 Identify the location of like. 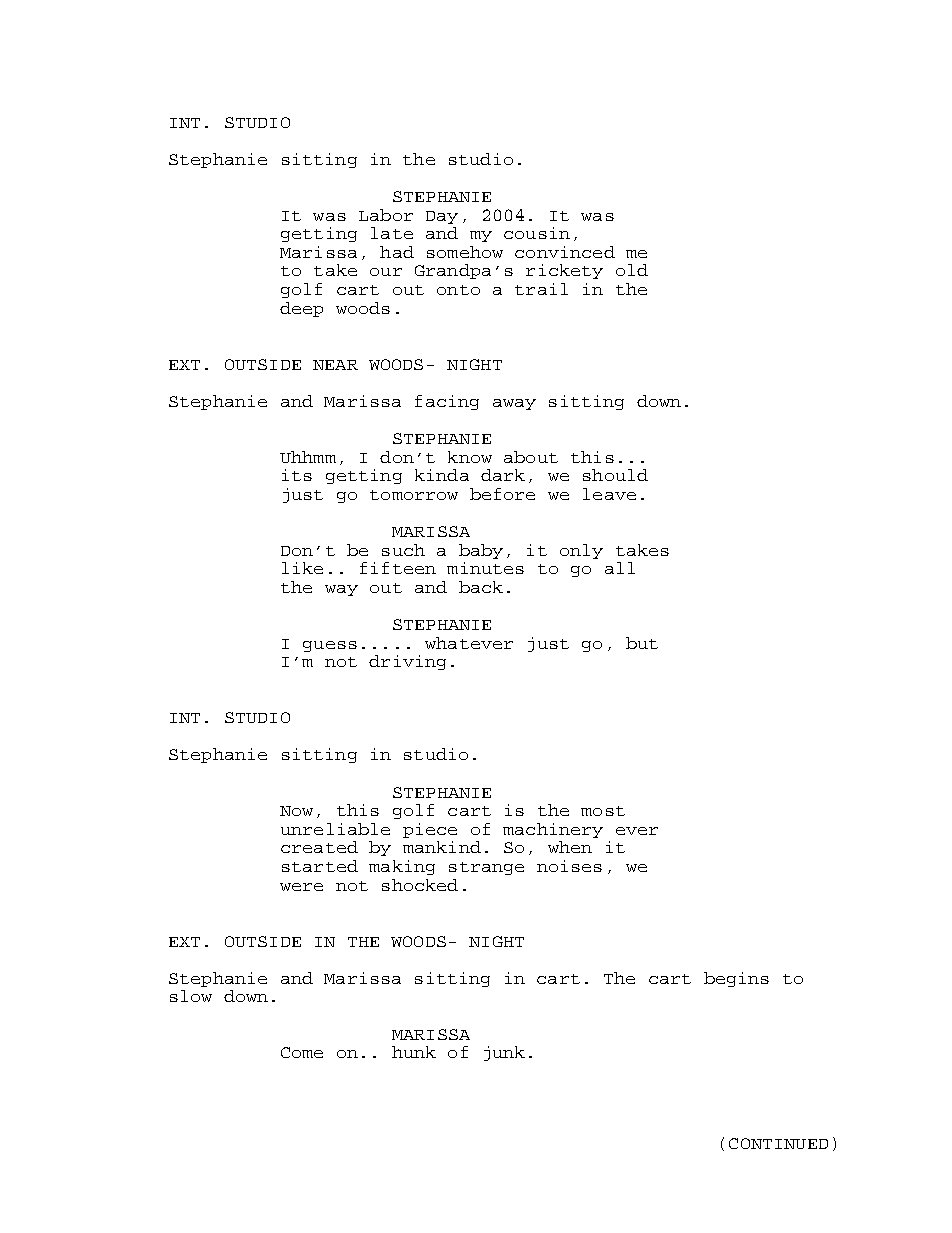
(302, 568).
